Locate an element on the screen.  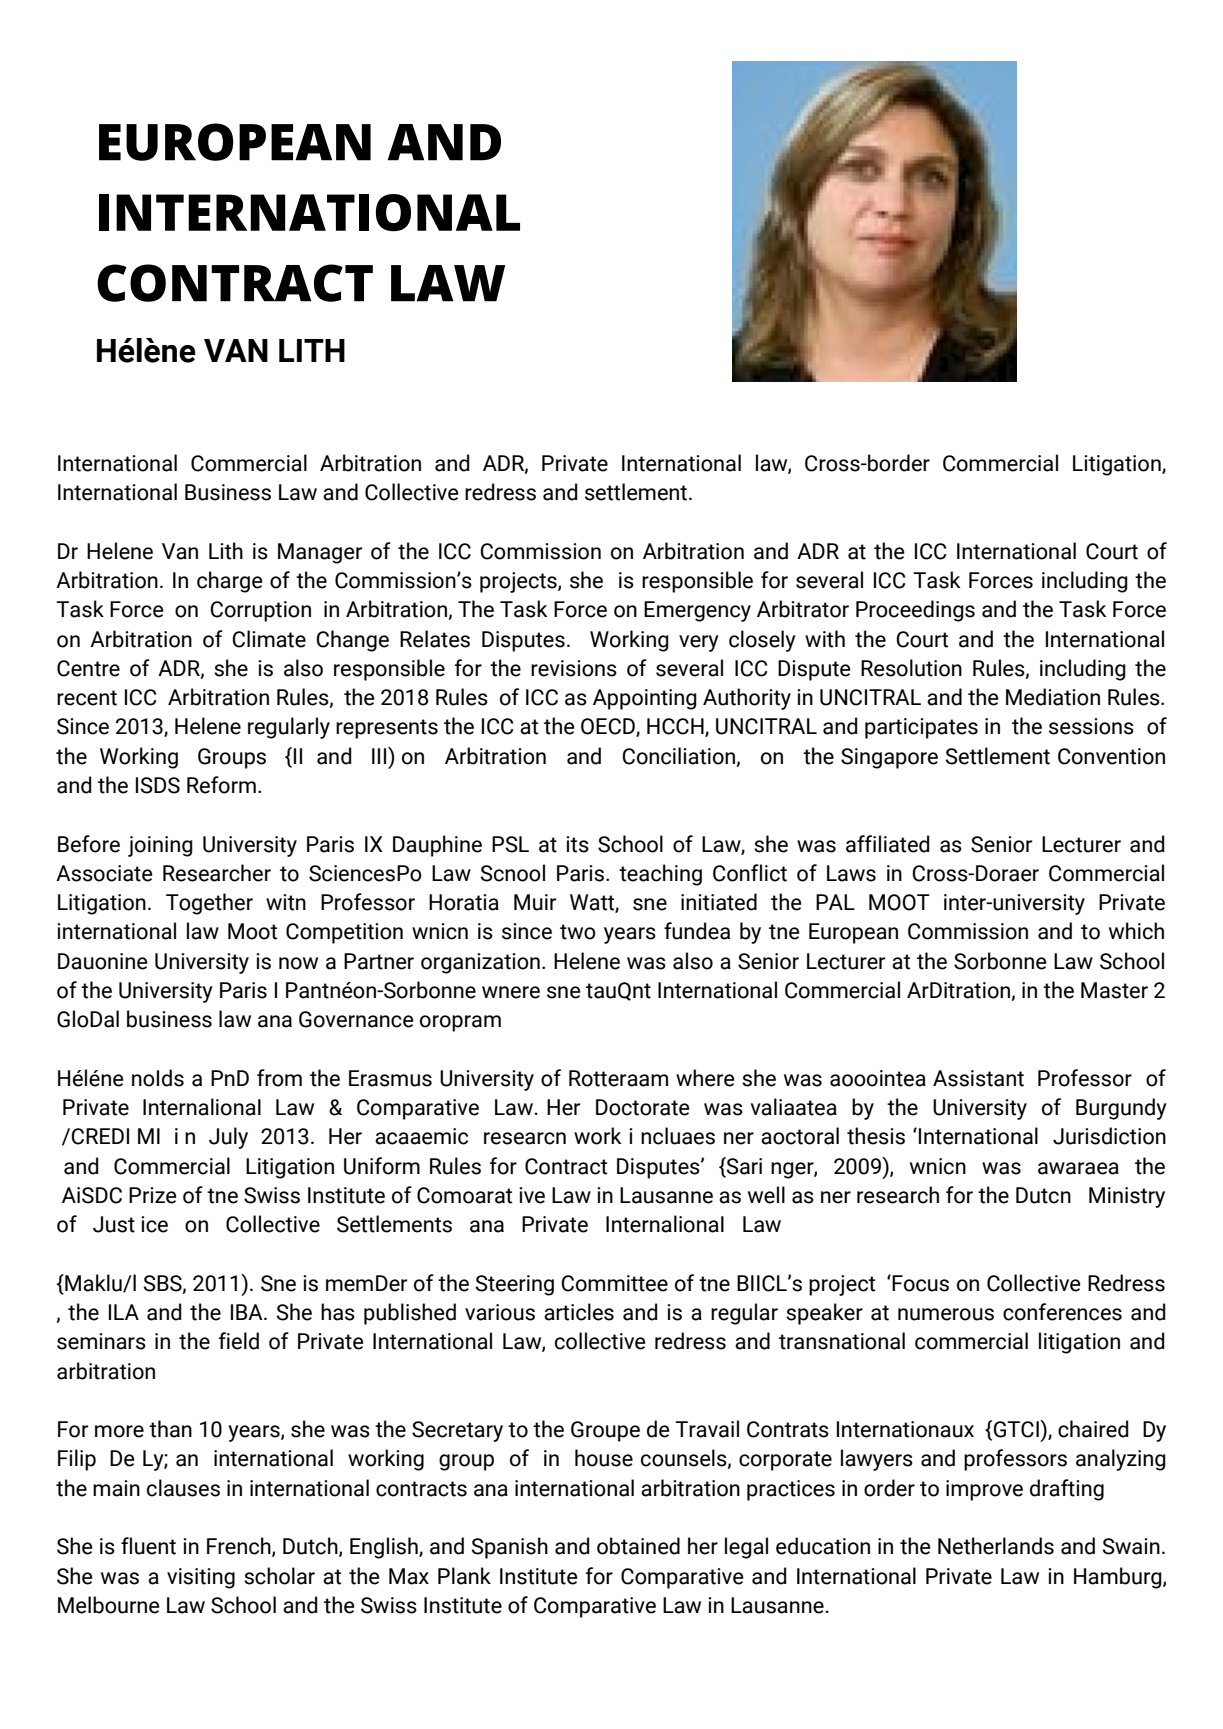
visiting is located at coordinates (201, 1578).
